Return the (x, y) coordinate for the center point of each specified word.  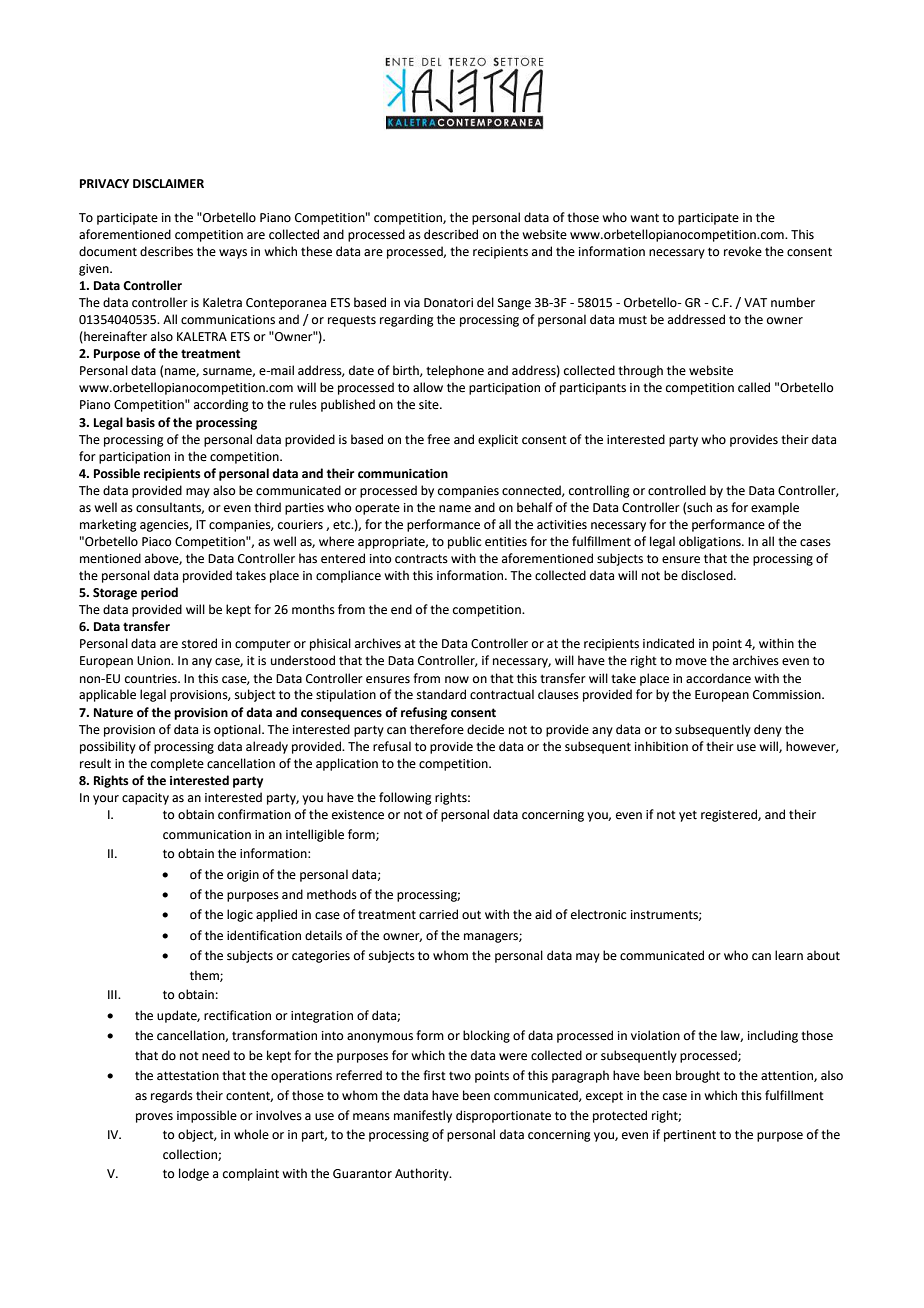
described (451, 234)
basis (140, 422)
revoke (743, 251)
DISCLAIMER (168, 184)
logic (240, 915)
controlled (677, 490)
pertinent (690, 1136)
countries (152, 679)
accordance (718, 678)
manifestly (423, 1116)
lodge (194, 1174)
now (457, 680)
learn (789, 955)
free (438, 439)
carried (438, 914)
